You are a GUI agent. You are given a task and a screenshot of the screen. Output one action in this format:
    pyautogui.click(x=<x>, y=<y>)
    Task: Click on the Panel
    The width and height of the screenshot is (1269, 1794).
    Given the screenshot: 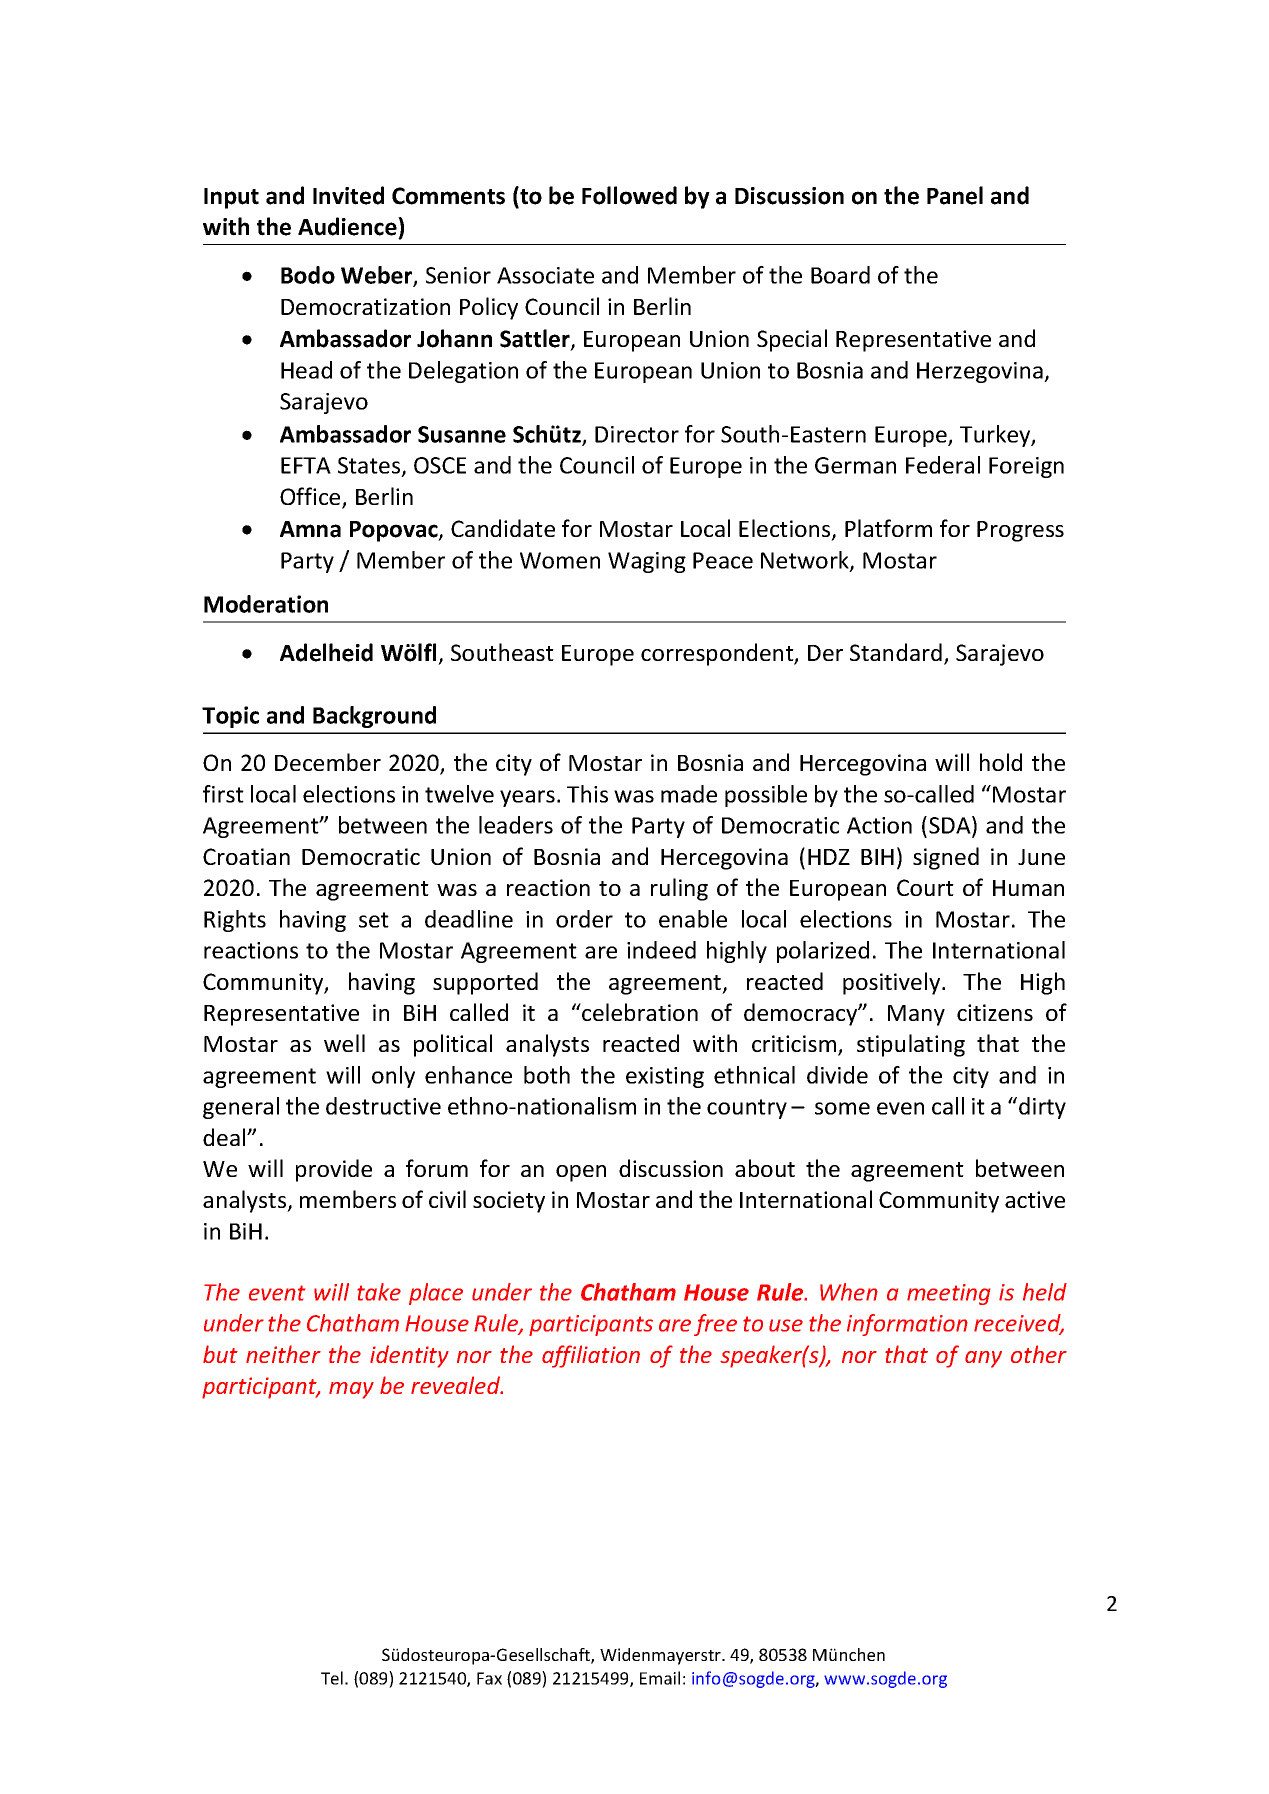 What is the action you would take?
    pyautogui.click(x=955, y=195)
